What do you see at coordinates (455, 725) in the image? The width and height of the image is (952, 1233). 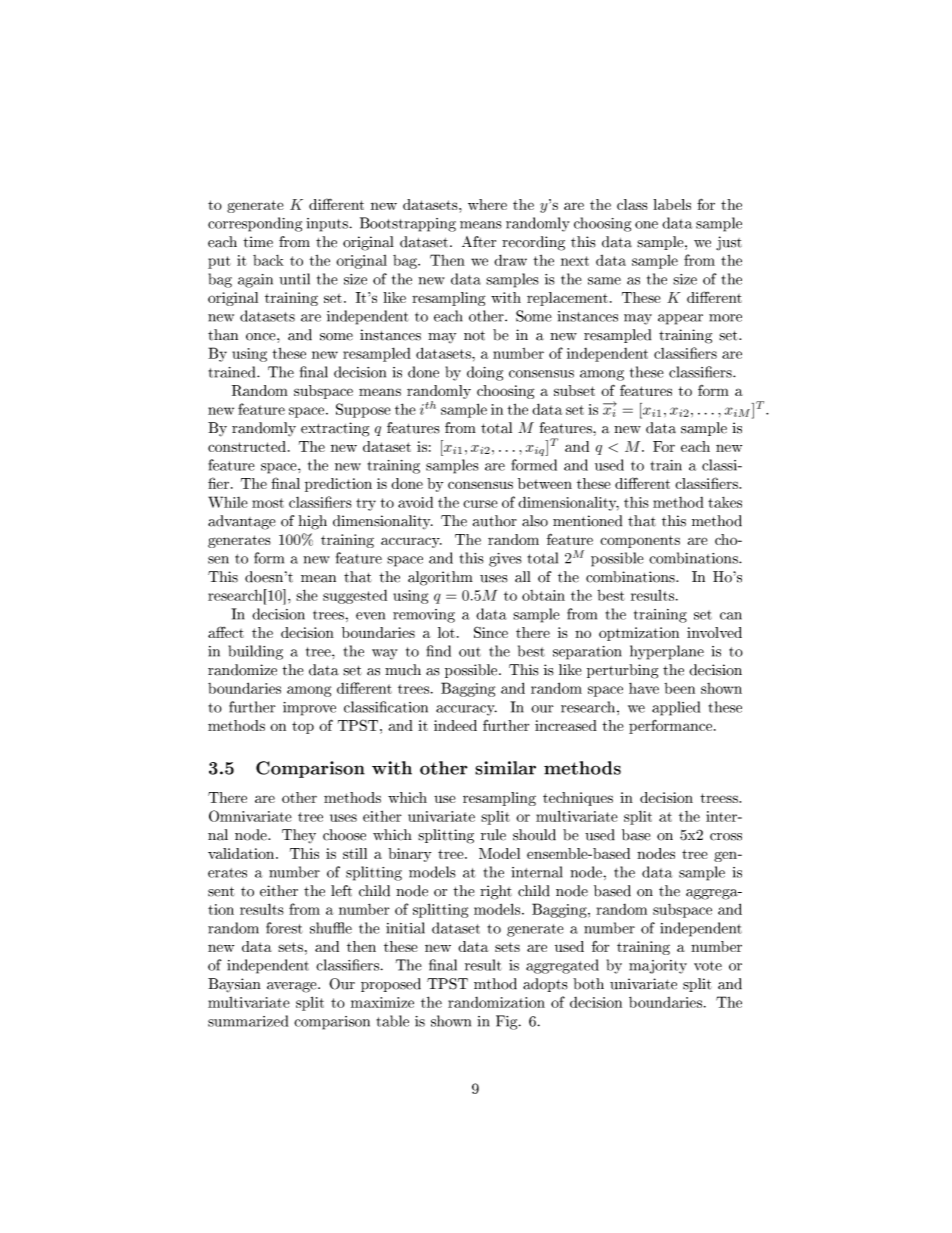 I see `indeed` at bounding box center [455, 725].
